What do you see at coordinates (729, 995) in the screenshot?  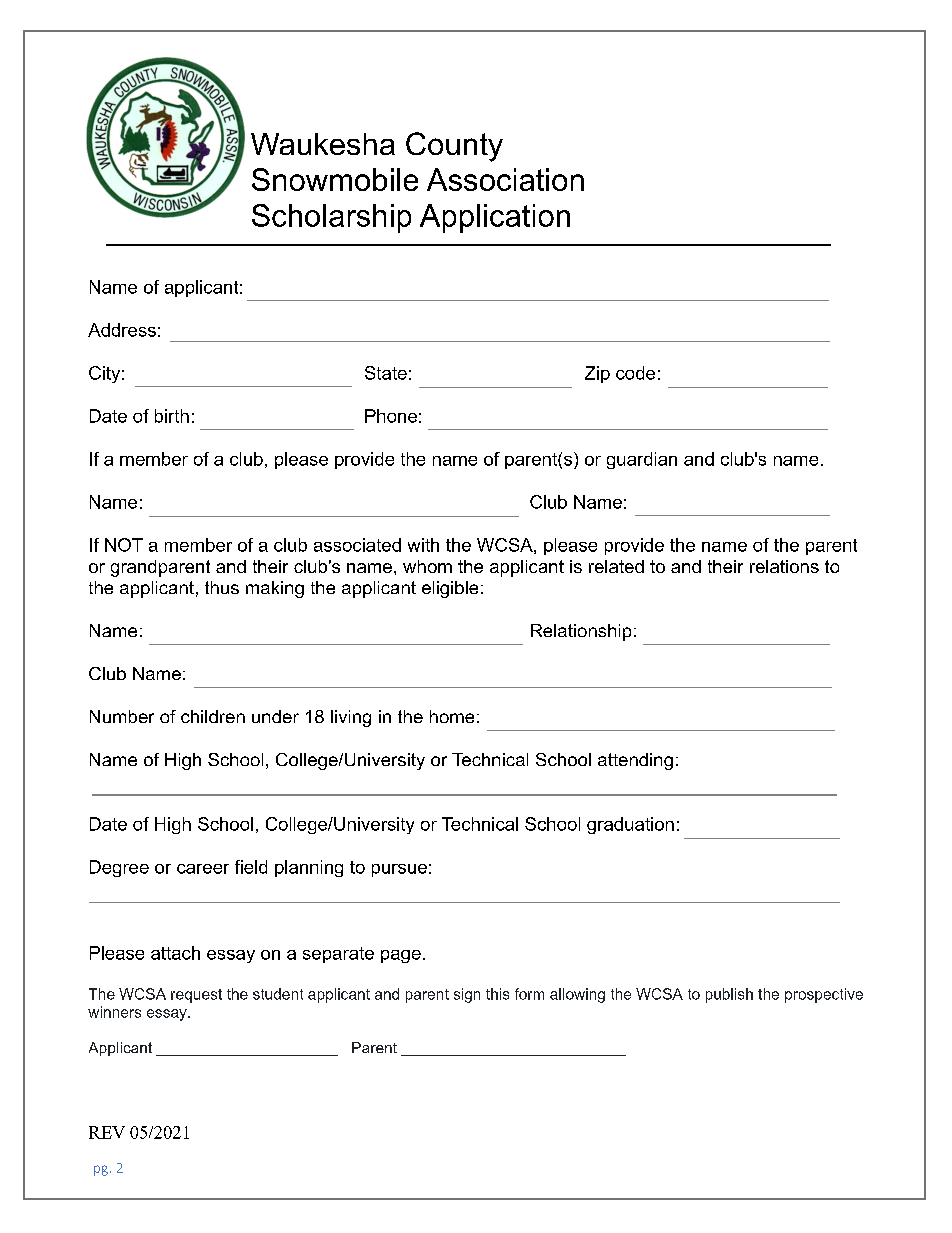 I see `publish` at bounding box center [729, 995].
